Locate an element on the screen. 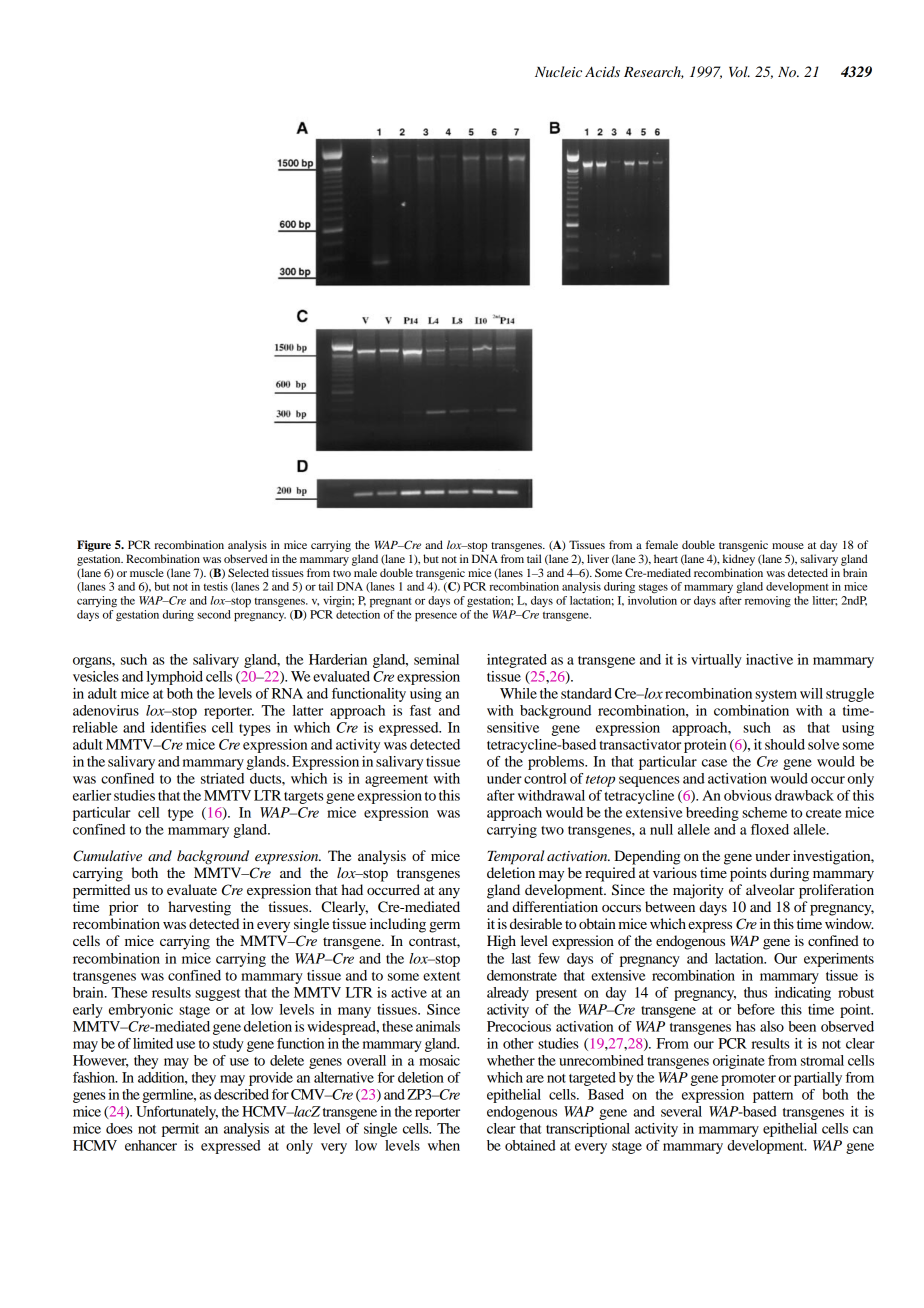  mouse is located at coordinates (788, 546).
